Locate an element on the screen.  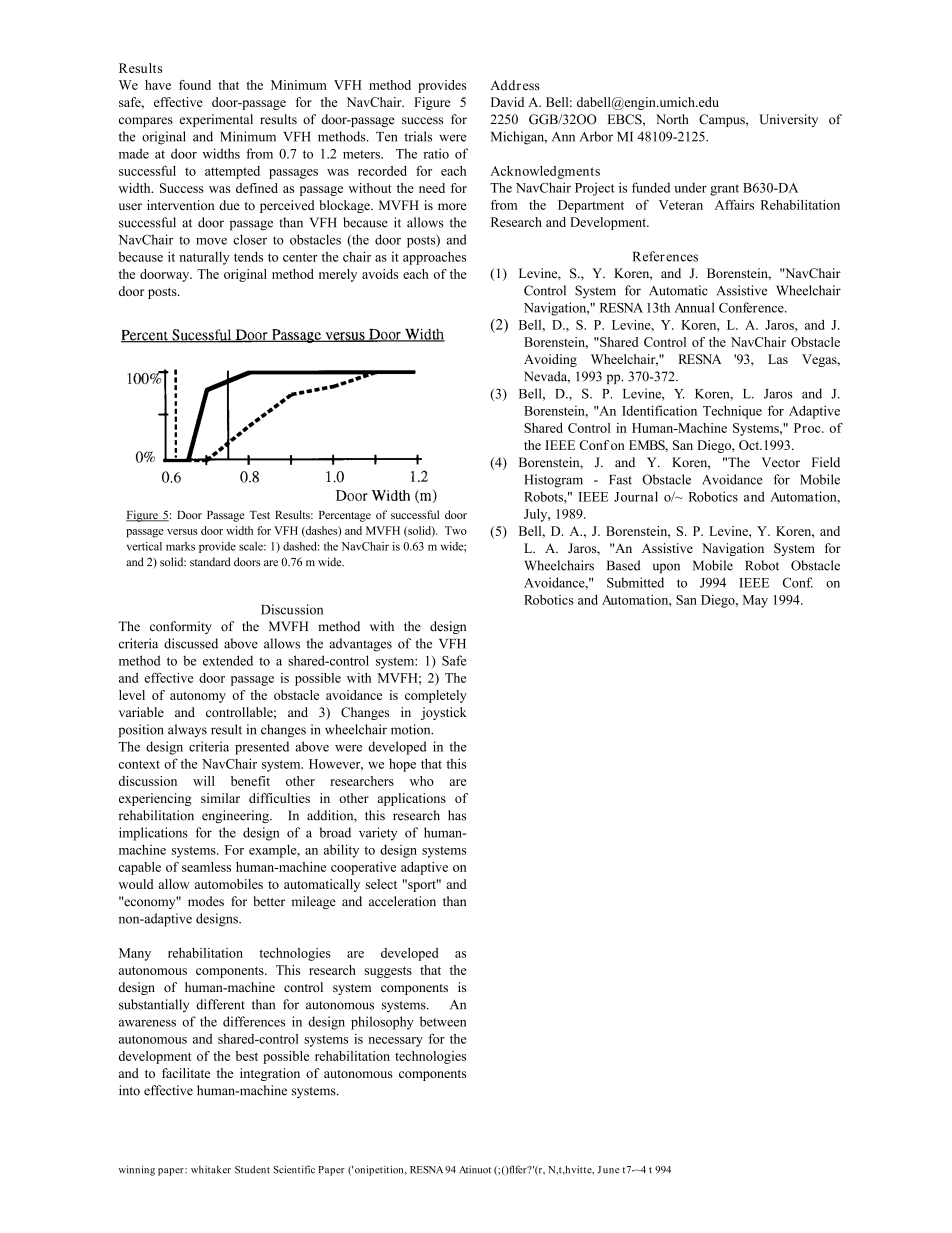
discussed is located at coordinates (191, 643).
